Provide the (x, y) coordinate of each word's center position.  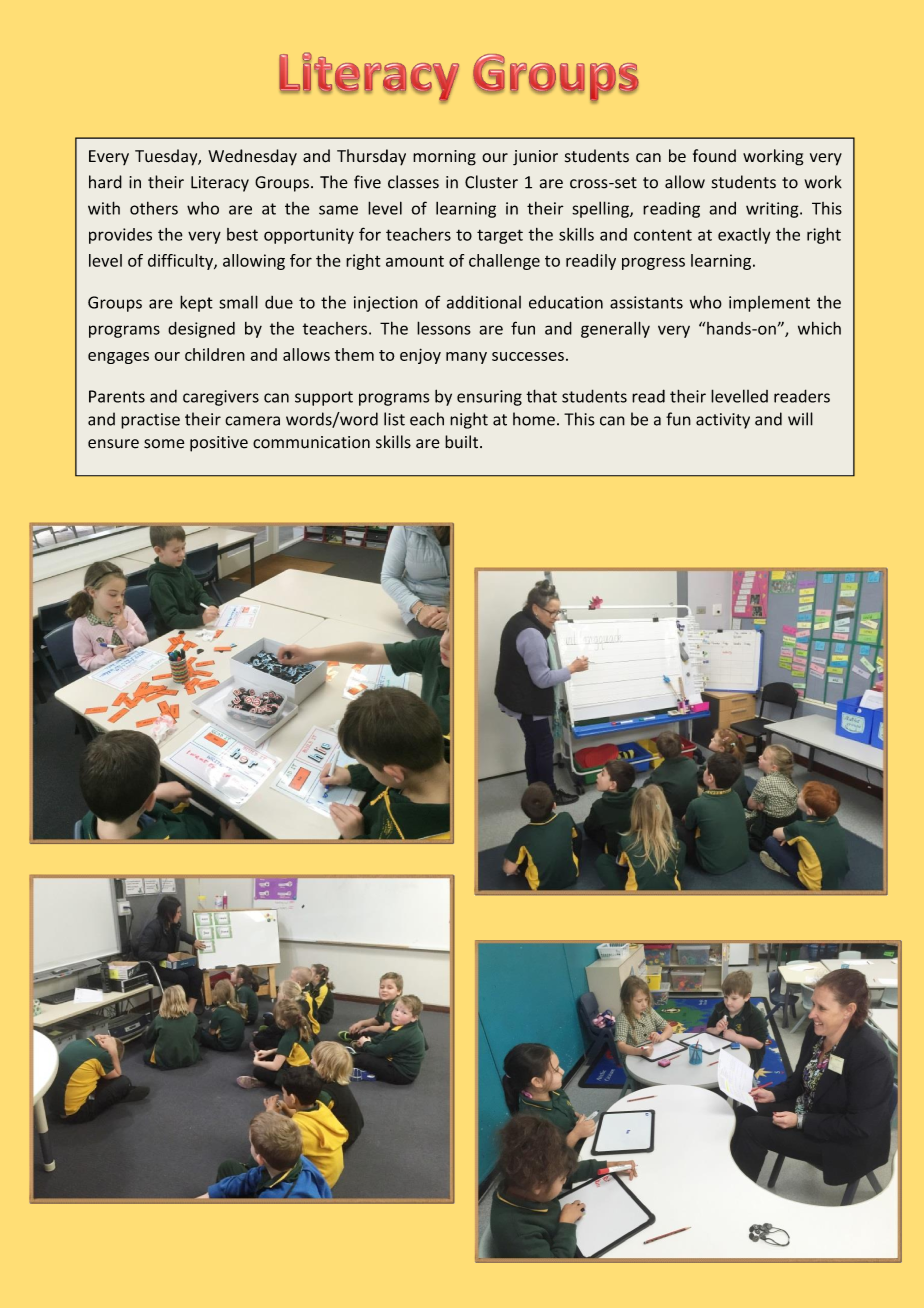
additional (484, 302)
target (500, 236)
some (164, 444)
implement (769, 304)
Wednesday (252, 157)
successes (528, 356)
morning (444, 158)
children (215, 354)
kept (196, 303)
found (714, 156)
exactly (744, 236)
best (242, 234)
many (466, 358)
